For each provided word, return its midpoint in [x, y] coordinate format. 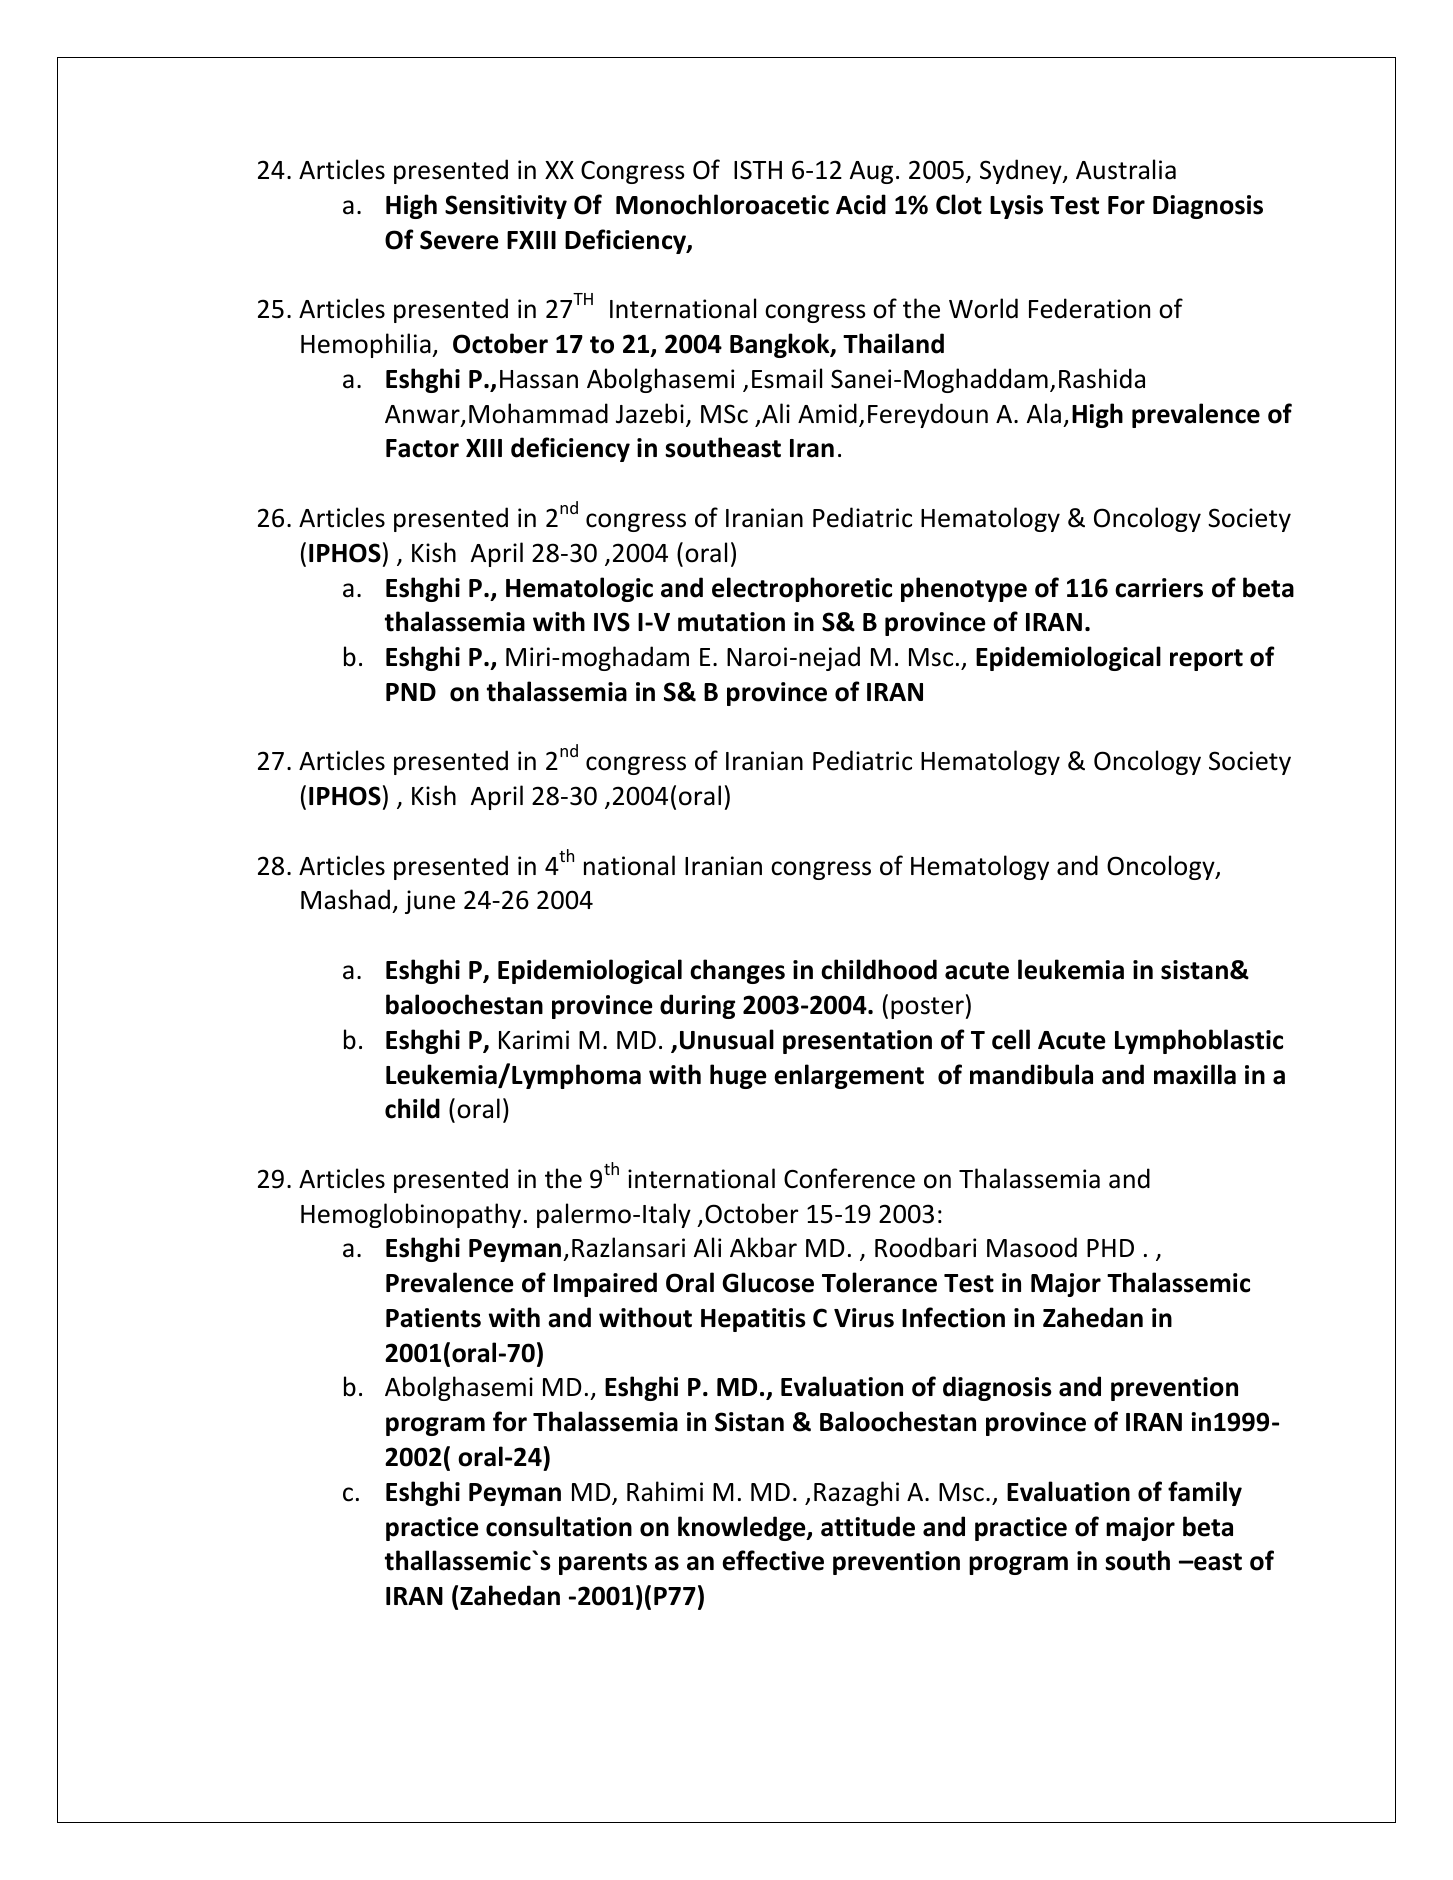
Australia [1126, 169]
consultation [559, 1526]
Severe [459, 240]
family [1205, 1493]
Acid [861, 204]
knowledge [743, 1528]
